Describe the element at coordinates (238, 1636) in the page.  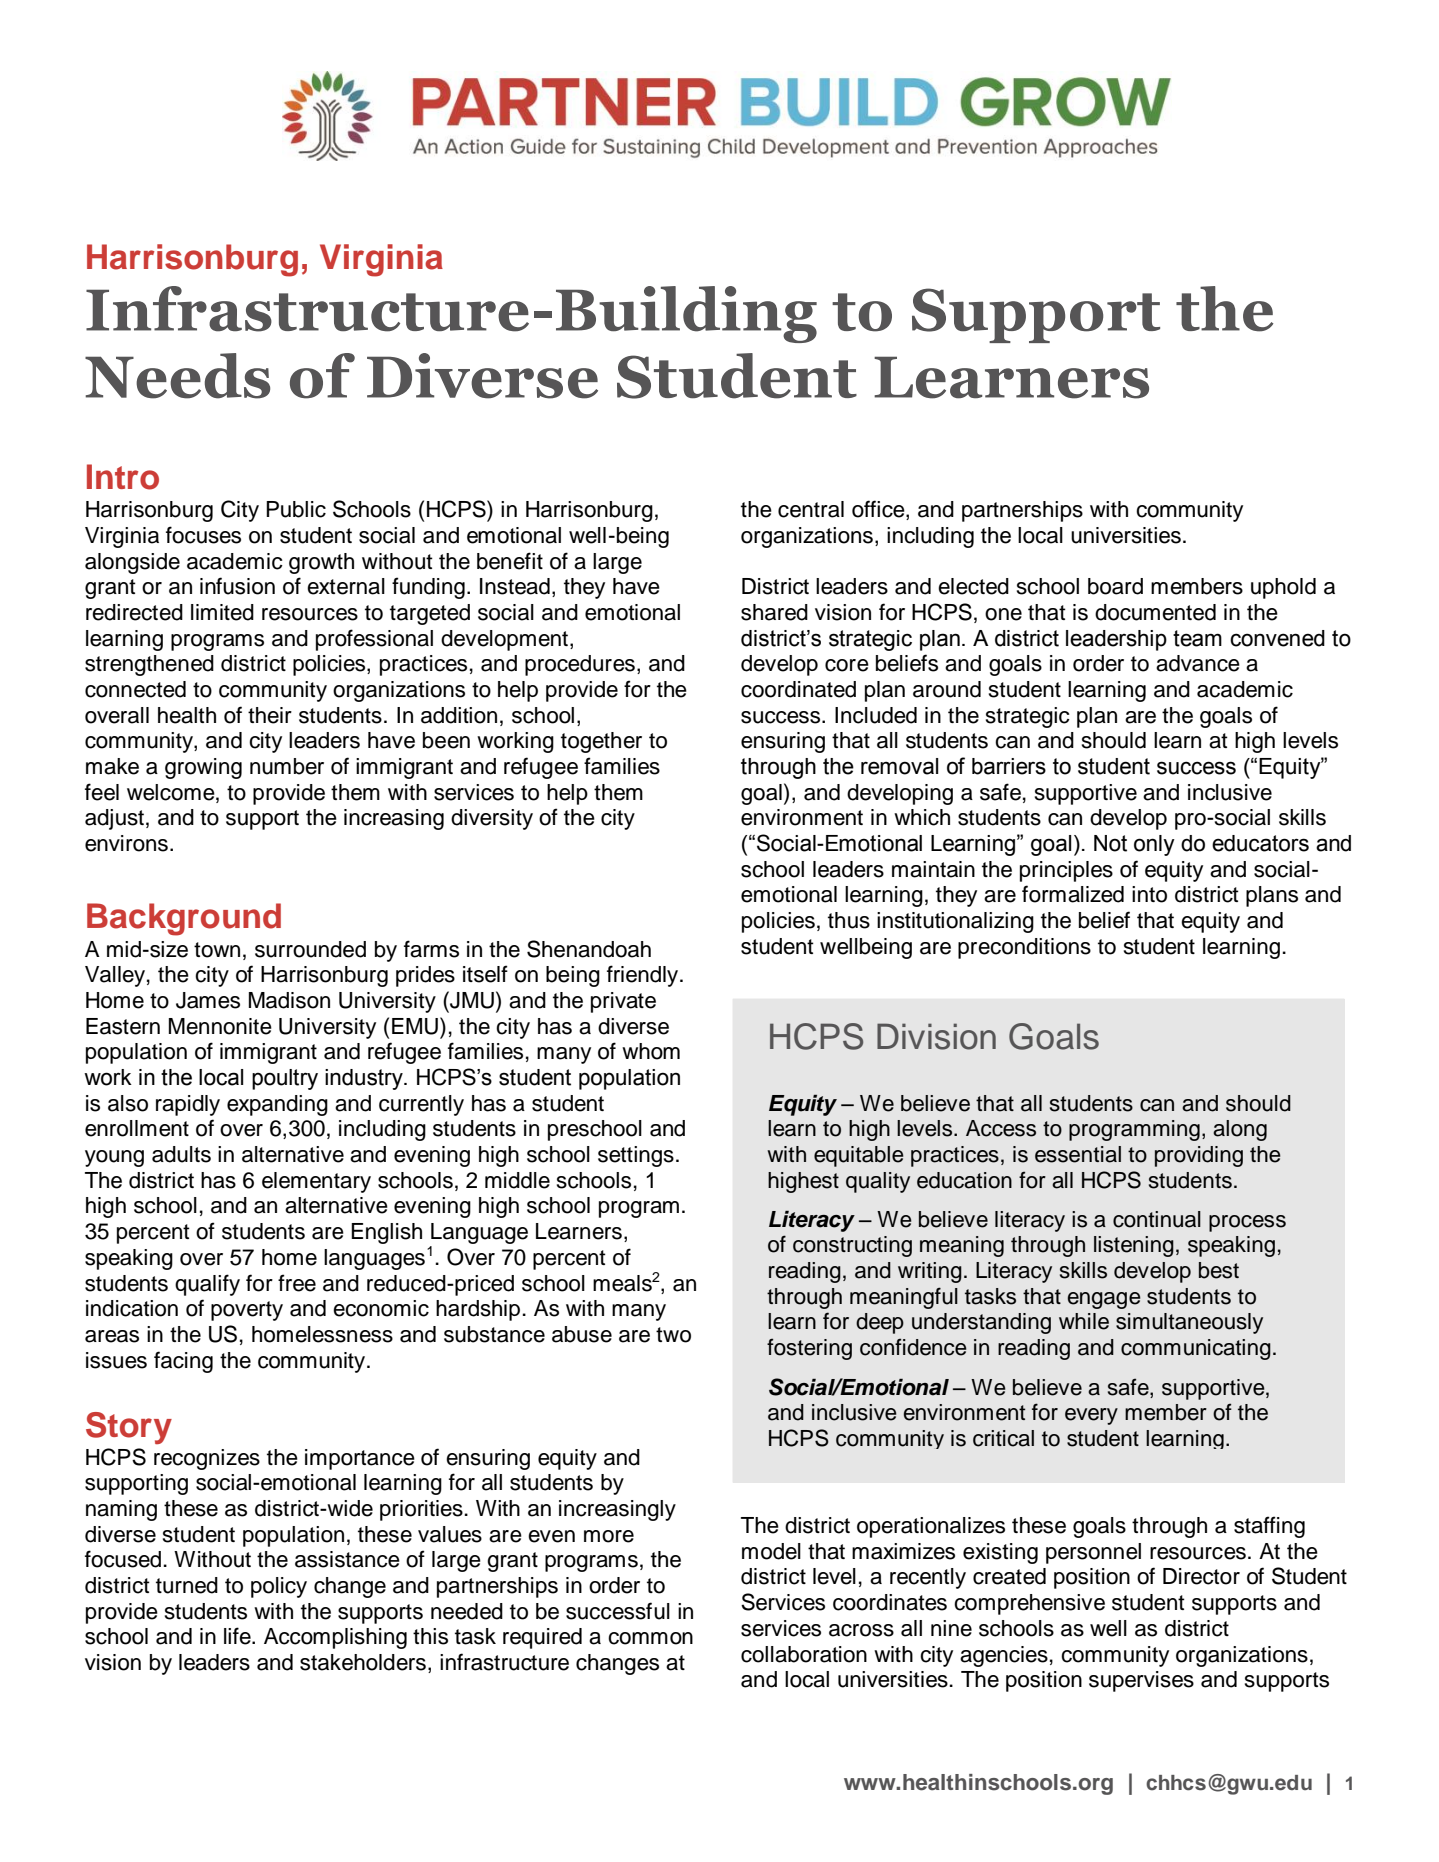
I see `life` at that location.
